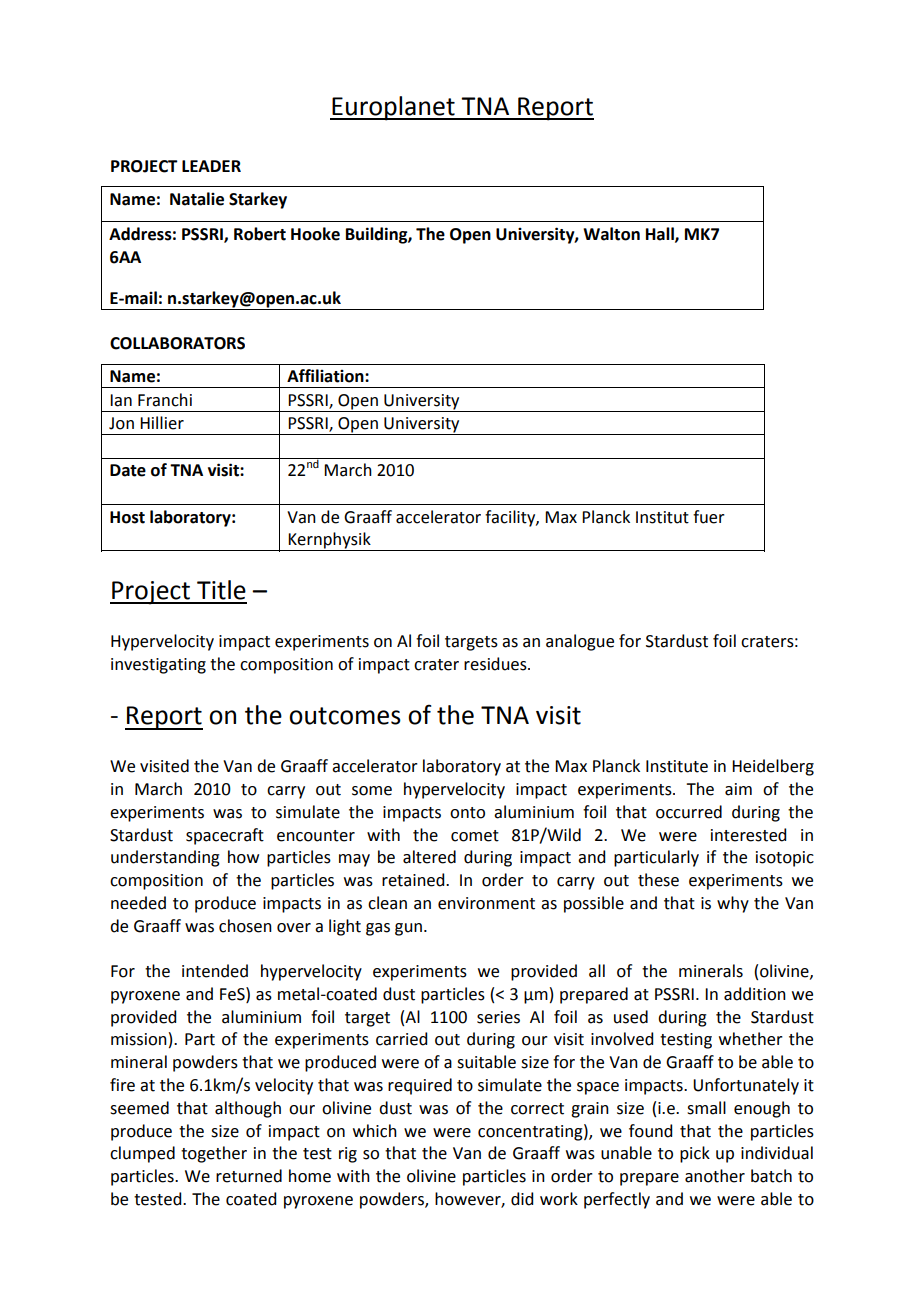 Image resolution: width=924 pixels, height=1308 pixels. Describe the element at coordinates (522, 1199) in the image. I see `did` at that location.
